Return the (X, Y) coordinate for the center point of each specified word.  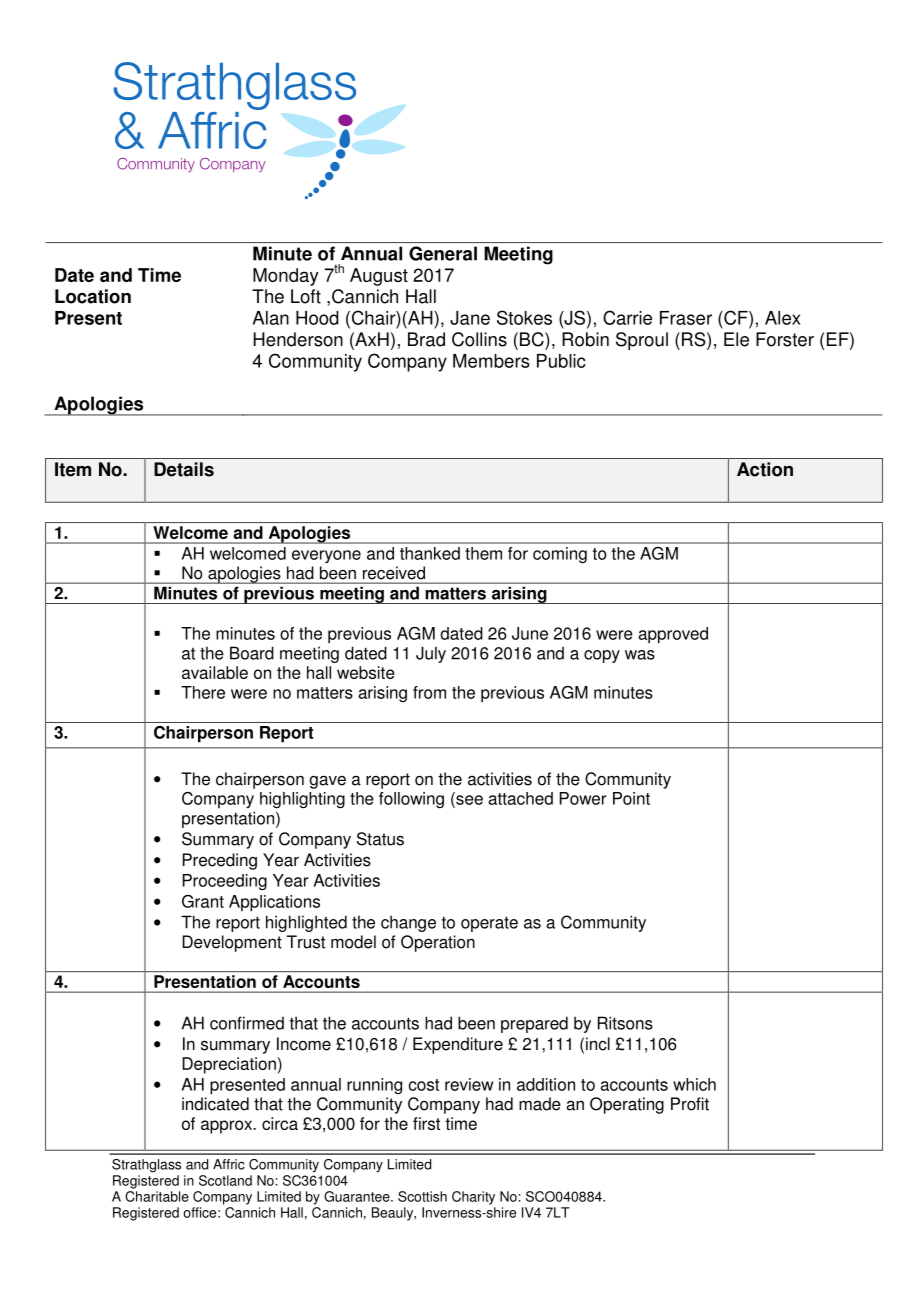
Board (252, 653)
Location (93, 296)
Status (380, 839)
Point (631, 798)
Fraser (686, 318)
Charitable (157, 1196)
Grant (203, 901)
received (394, 573)
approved (673, 635)
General (443, 253)
